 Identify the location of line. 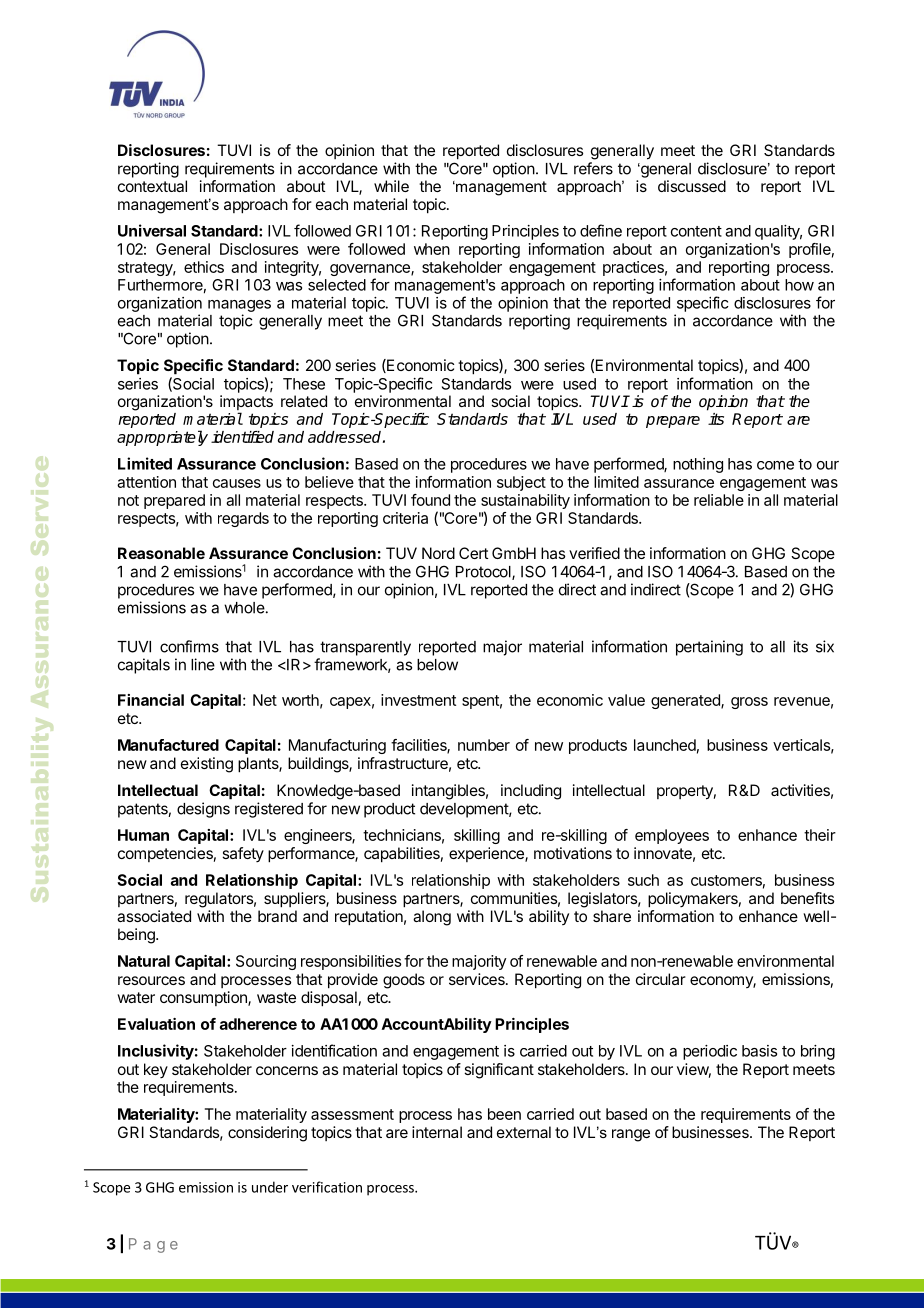
(203, 664).
